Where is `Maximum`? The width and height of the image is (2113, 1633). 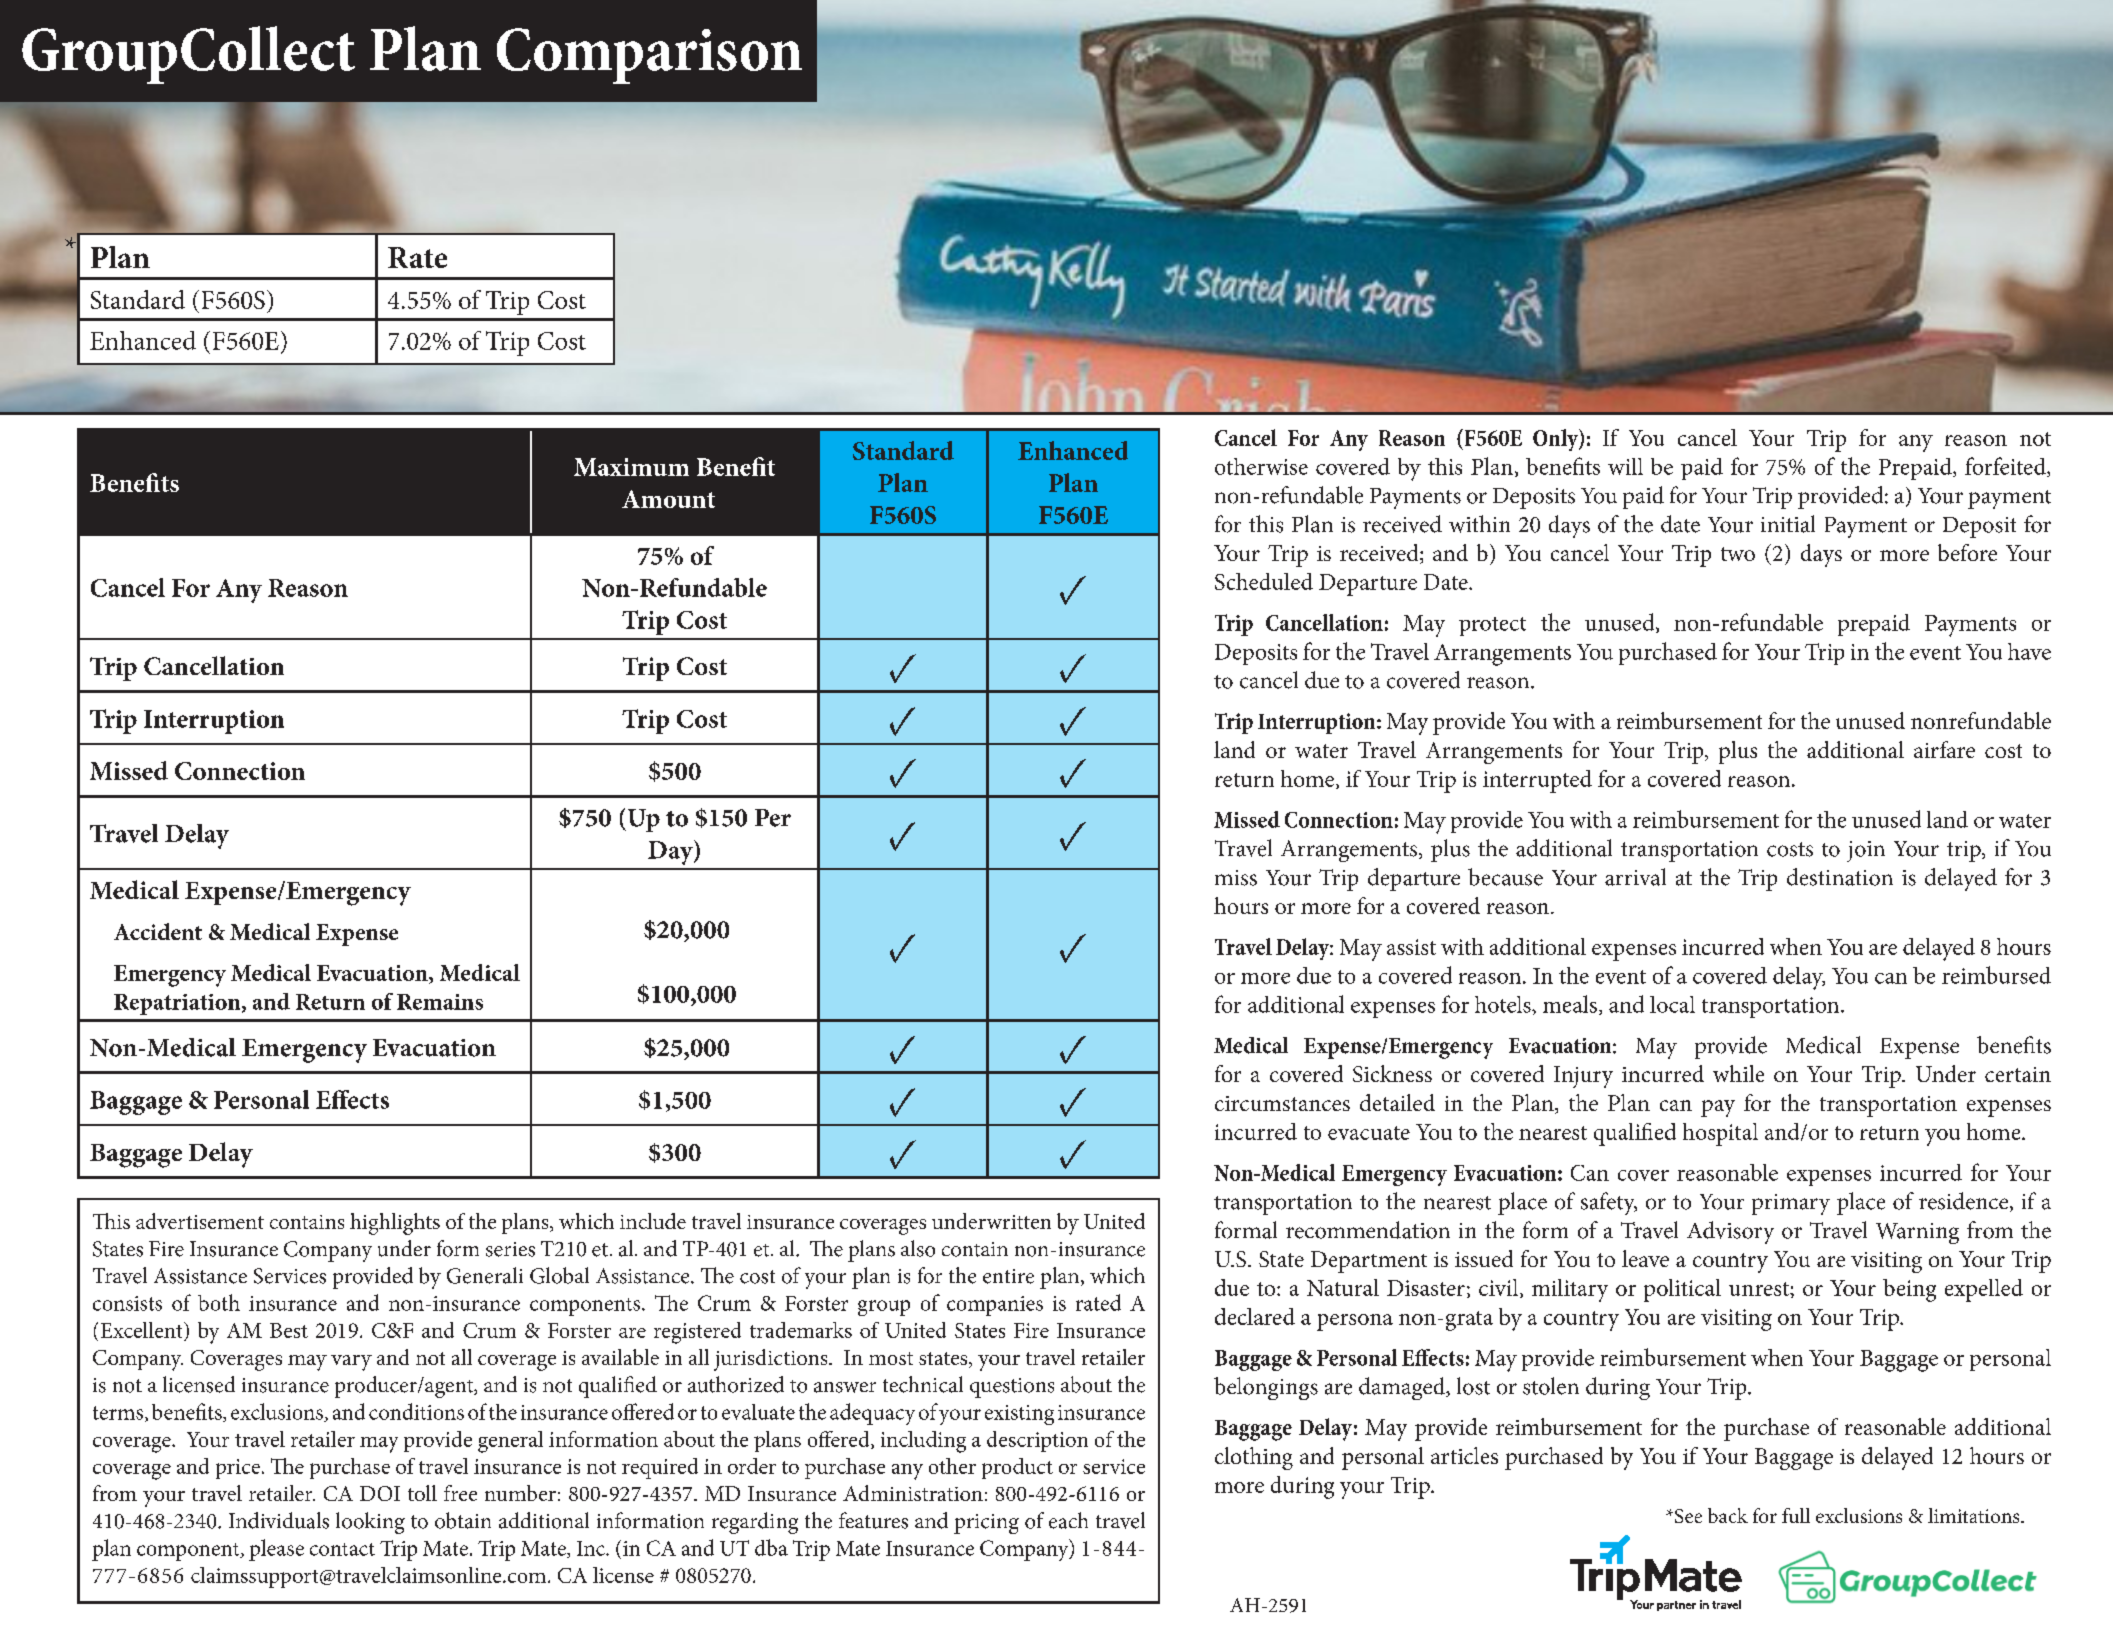 Maximum is located at coordinates (631, 467).
